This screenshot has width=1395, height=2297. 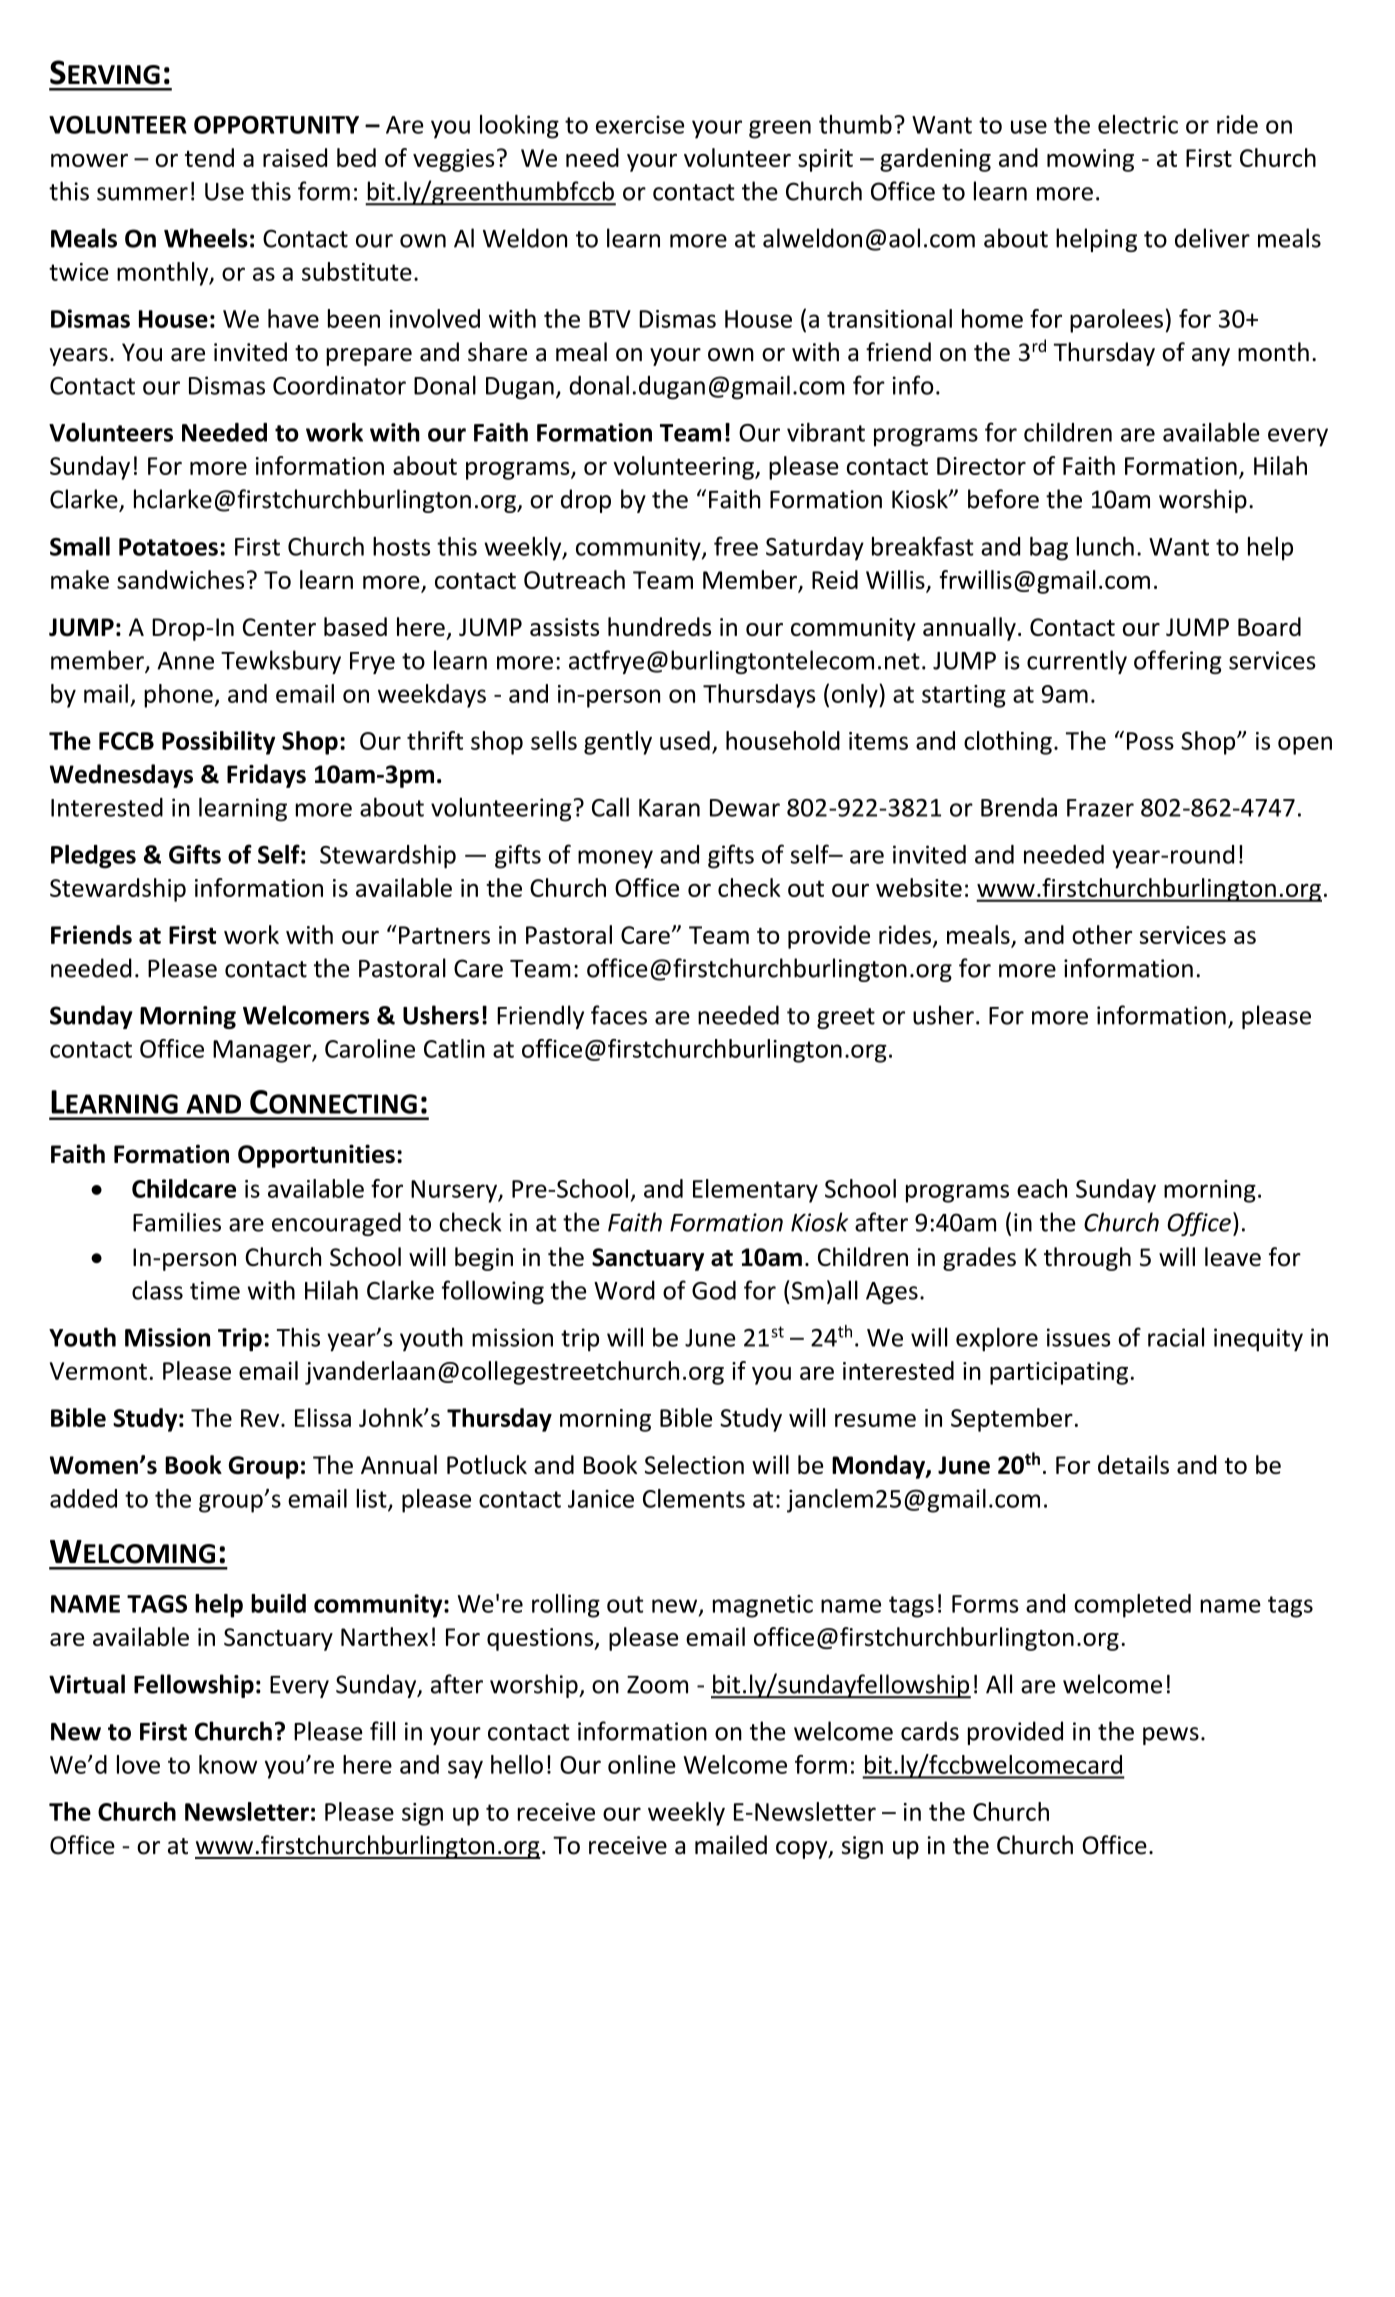 What do you see at coordinates (1171, 1736) in the screenshot?
I see `pews` at bounding box center [1171, 1736].
